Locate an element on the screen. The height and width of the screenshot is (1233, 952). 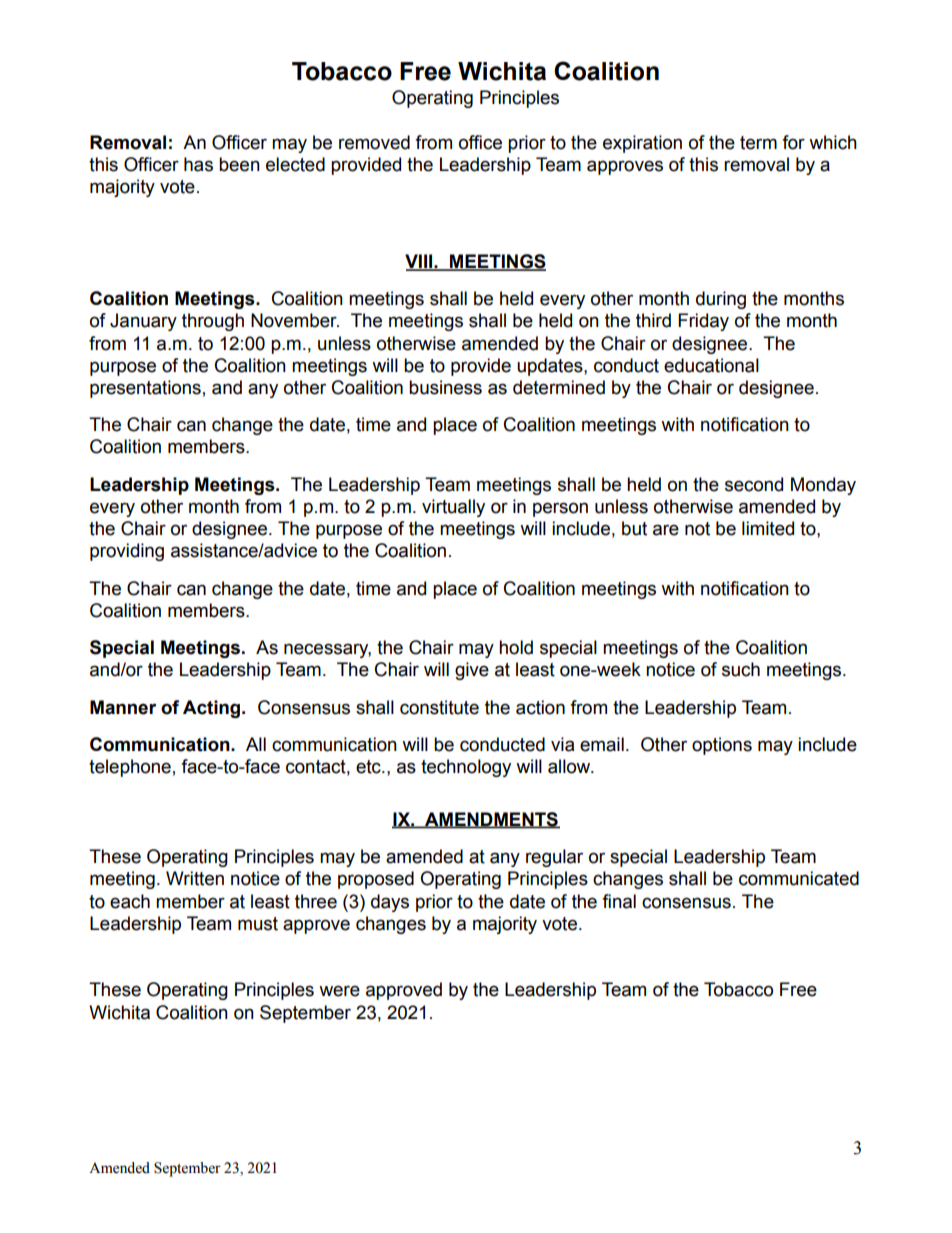
days is located at coordinates (390, 903).
